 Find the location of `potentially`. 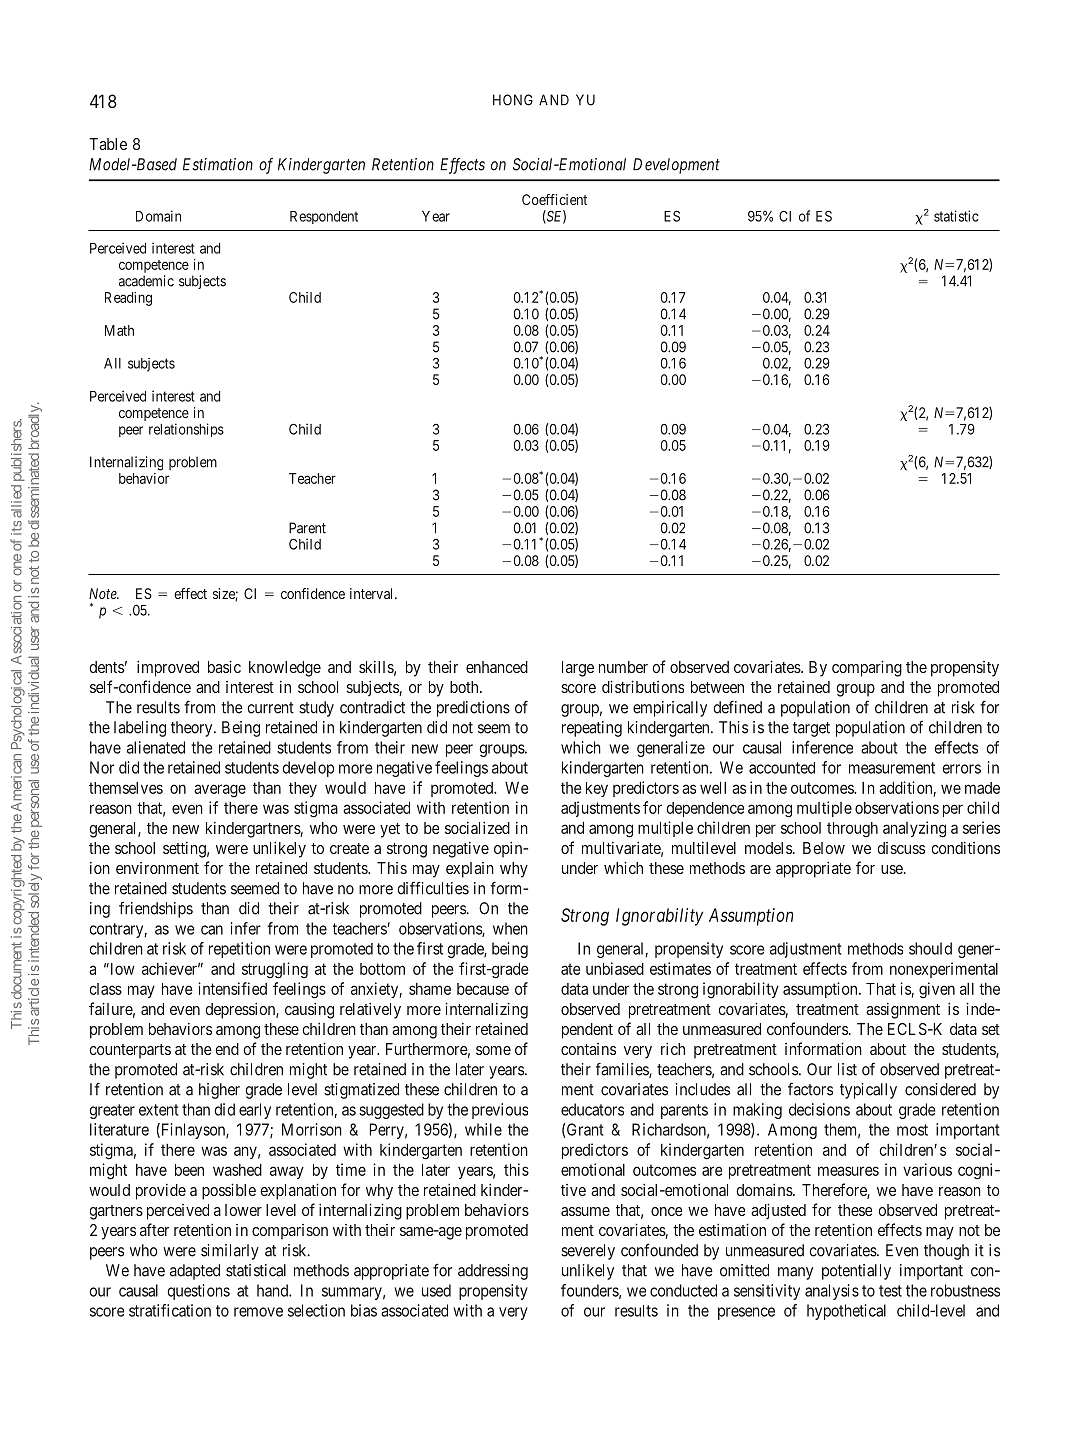

potentially is located at coordinates (856, 1272).
